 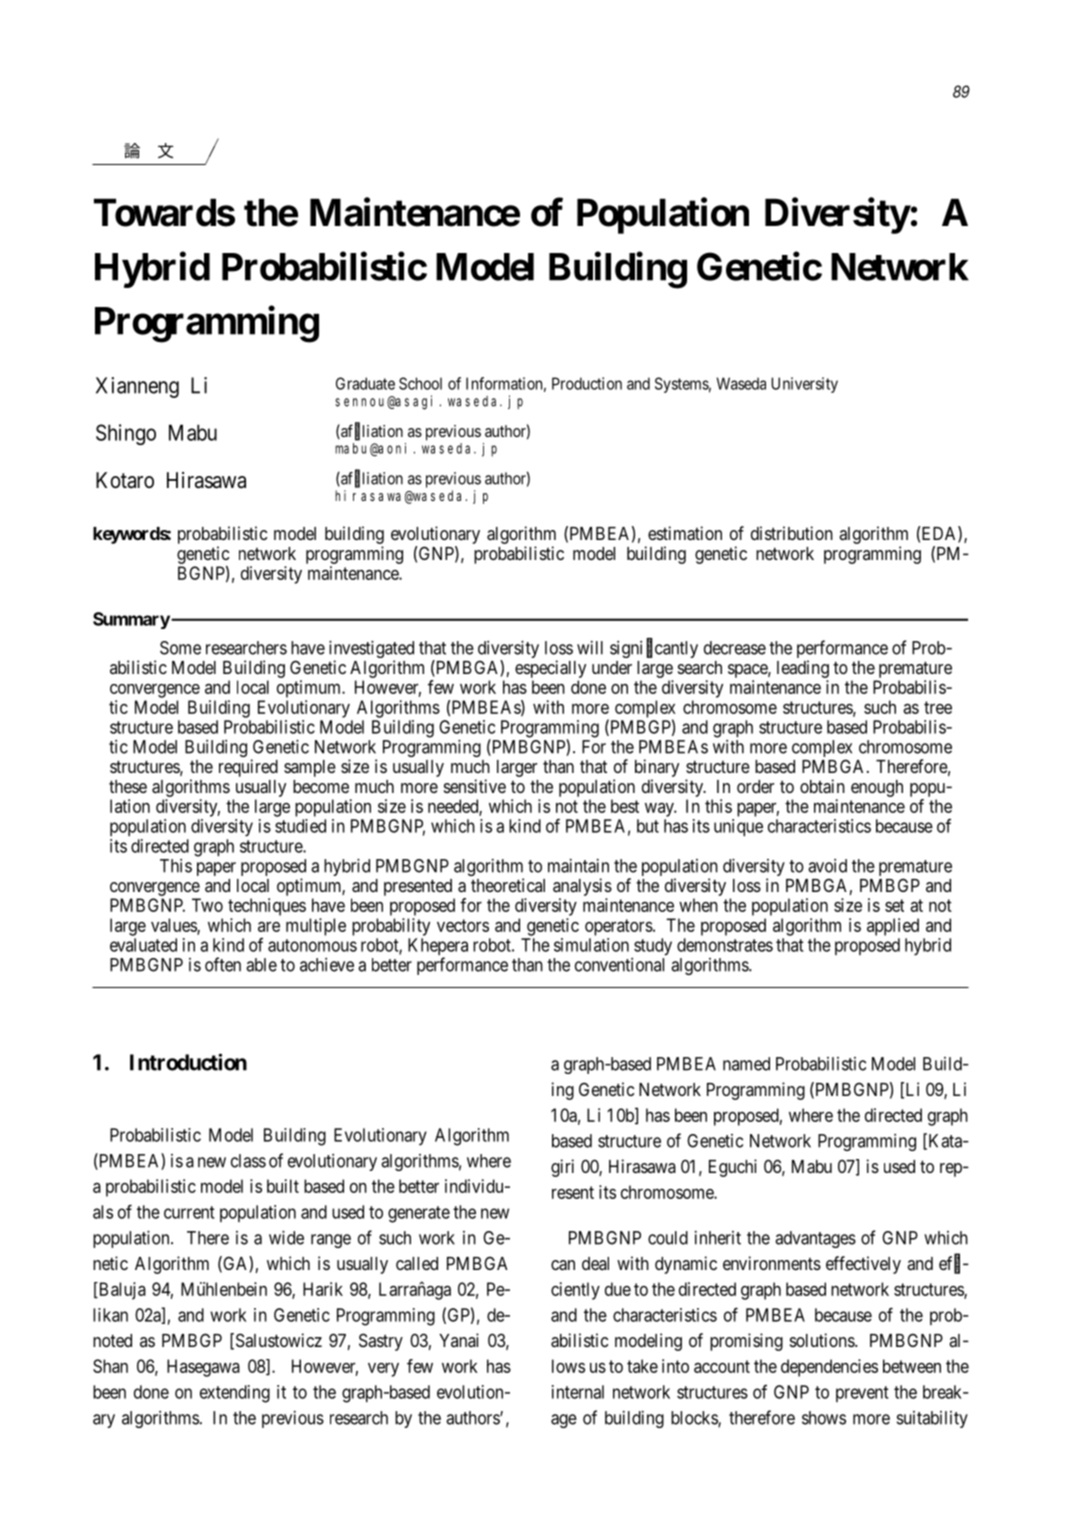 What do you see at coordinates (815, 1239) in the screenshot?
I see `advantages` at bounding box center [815, 1239].
